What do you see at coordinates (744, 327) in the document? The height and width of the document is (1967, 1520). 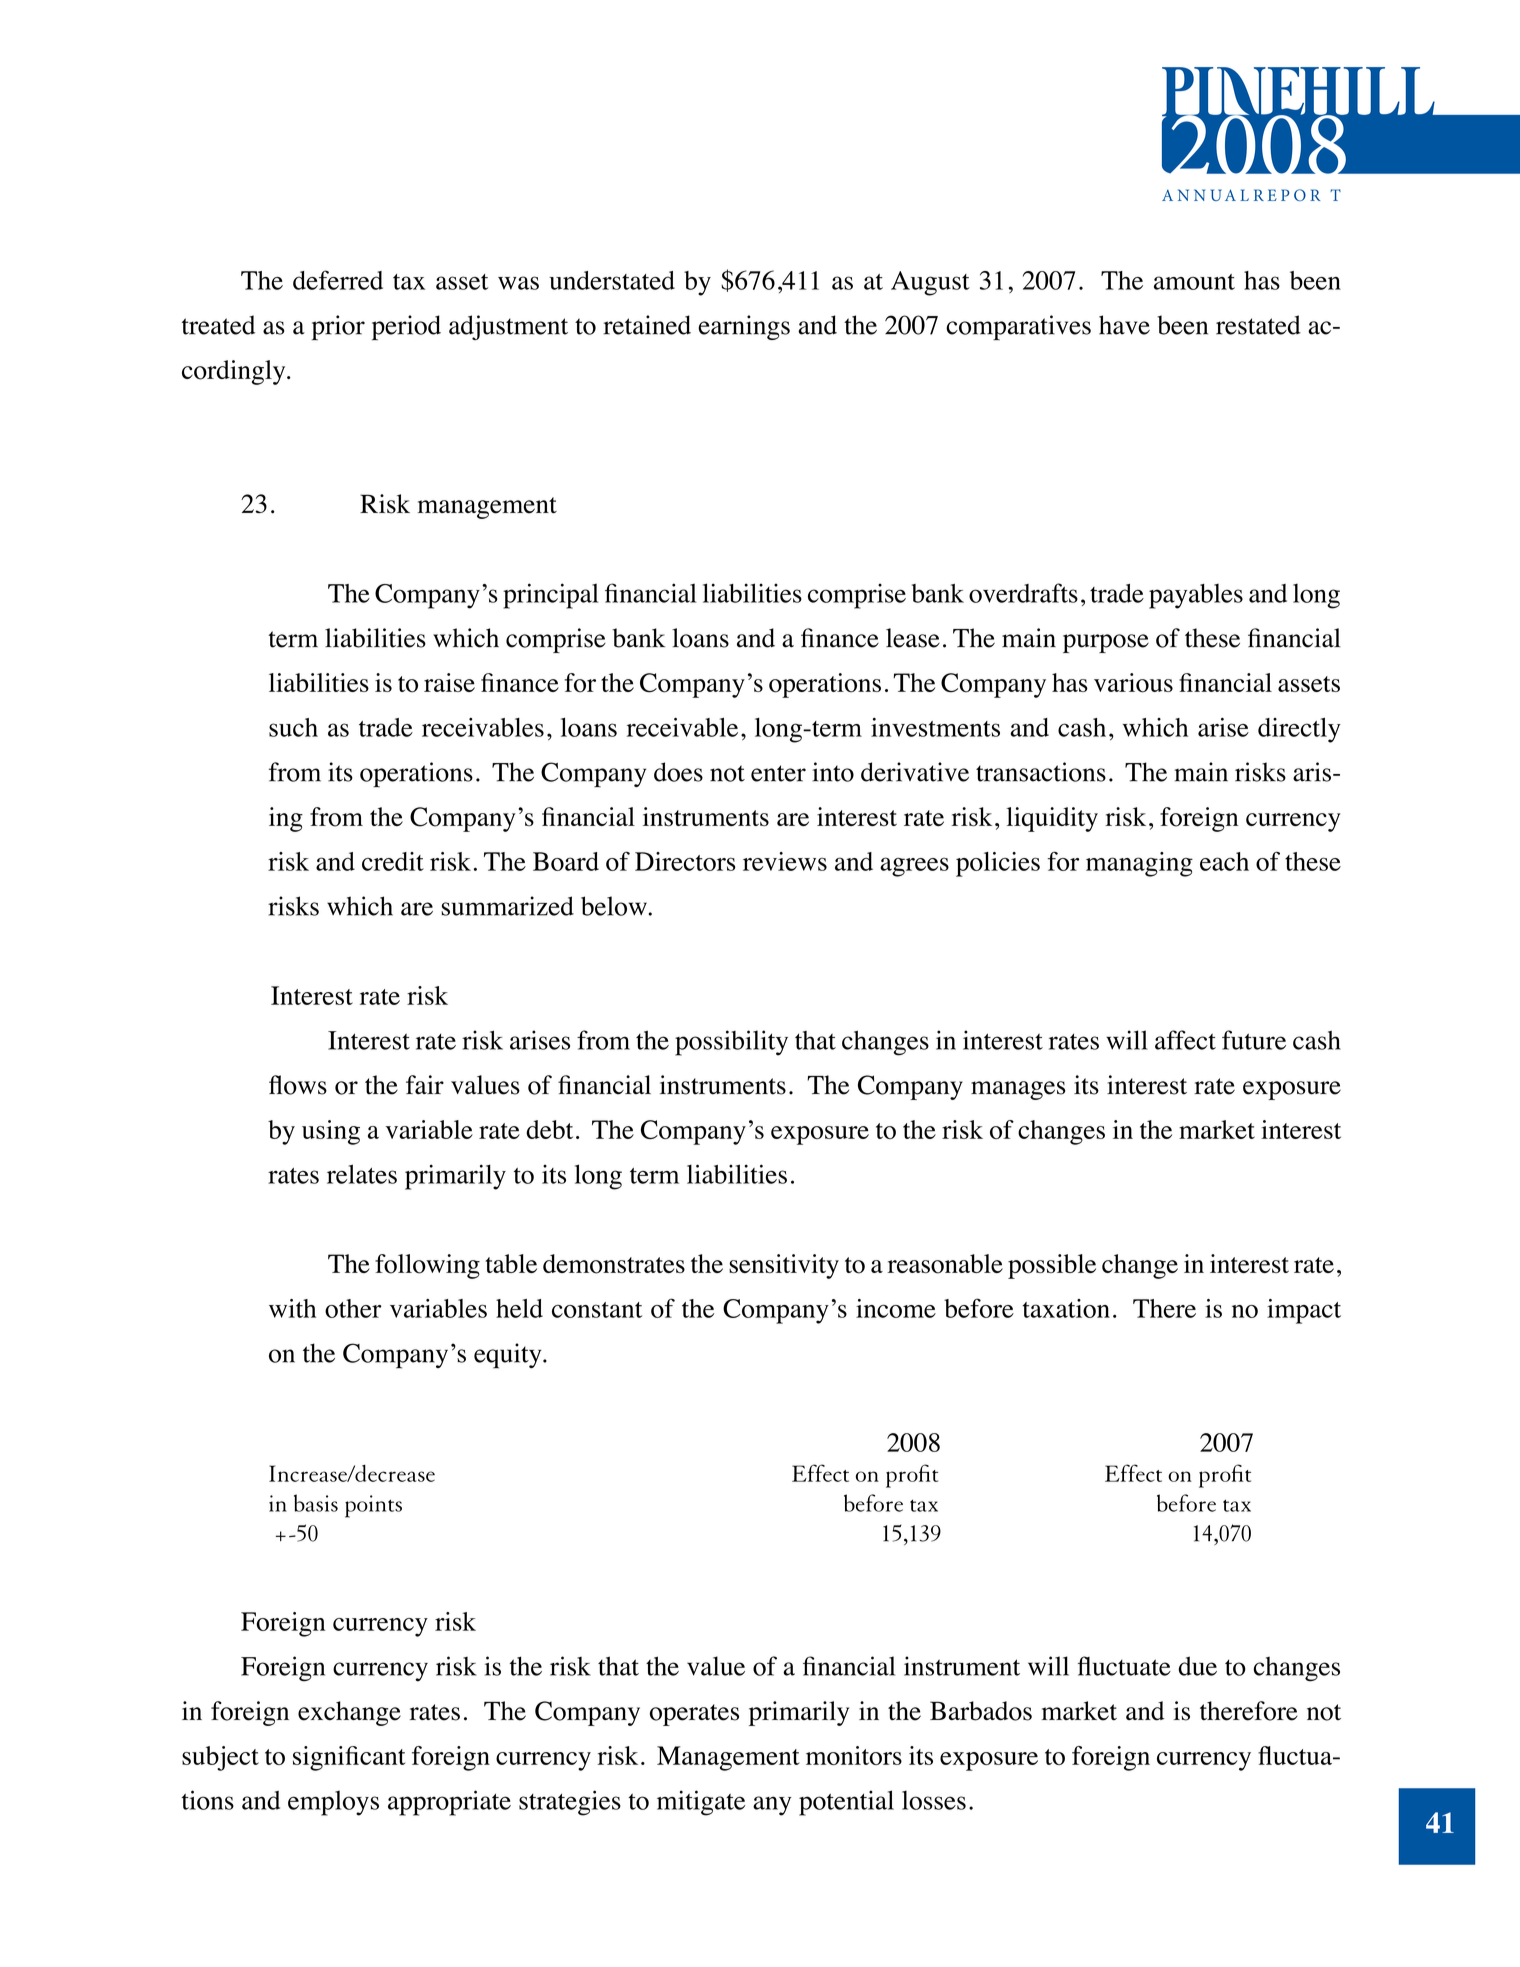 I see `earnings` at bounding box center [744, 327].
